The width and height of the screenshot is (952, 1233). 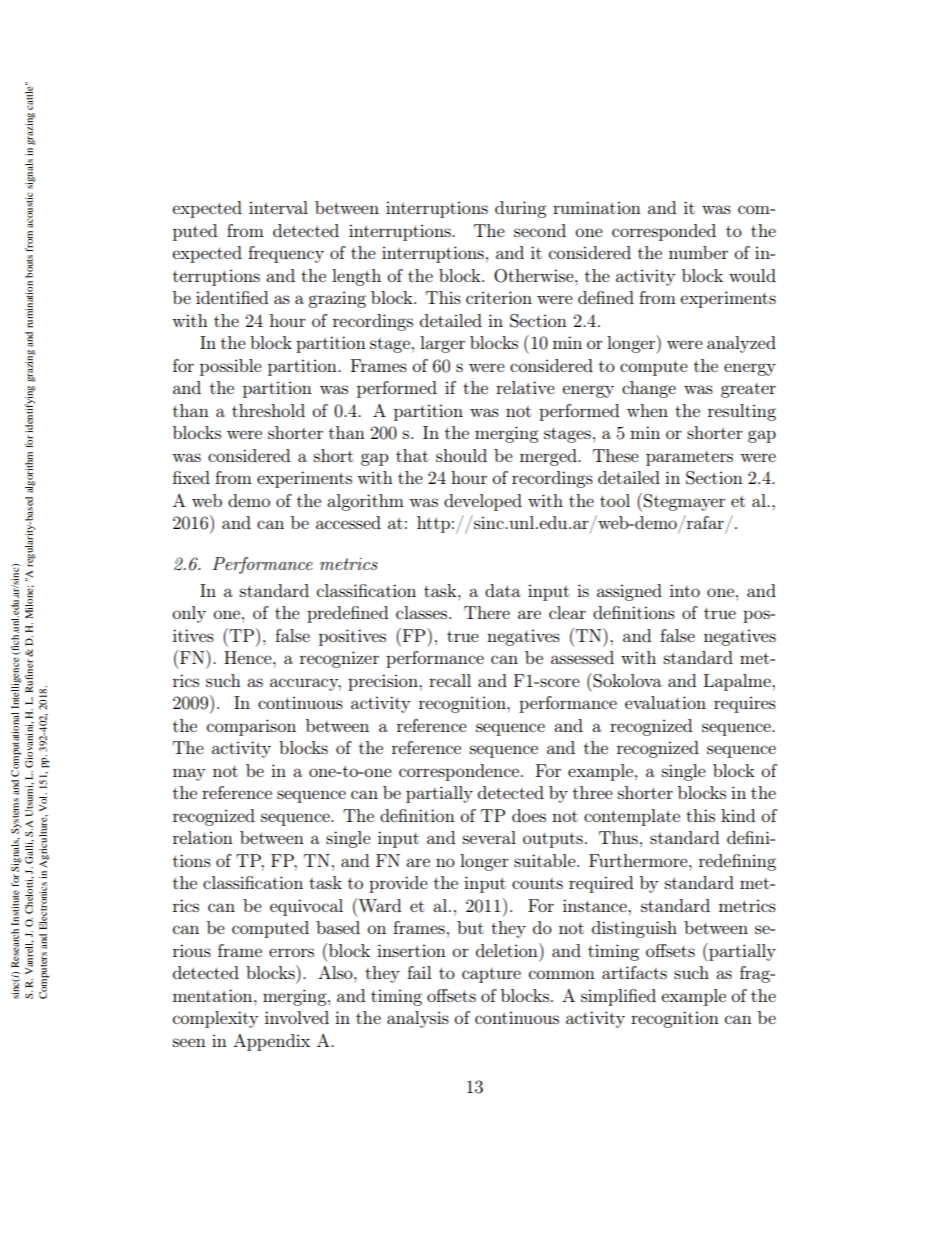 What do you see at coordinates (632, 817) in the screenshot?
I see `contemplate` at bounding box center [632, 817].
